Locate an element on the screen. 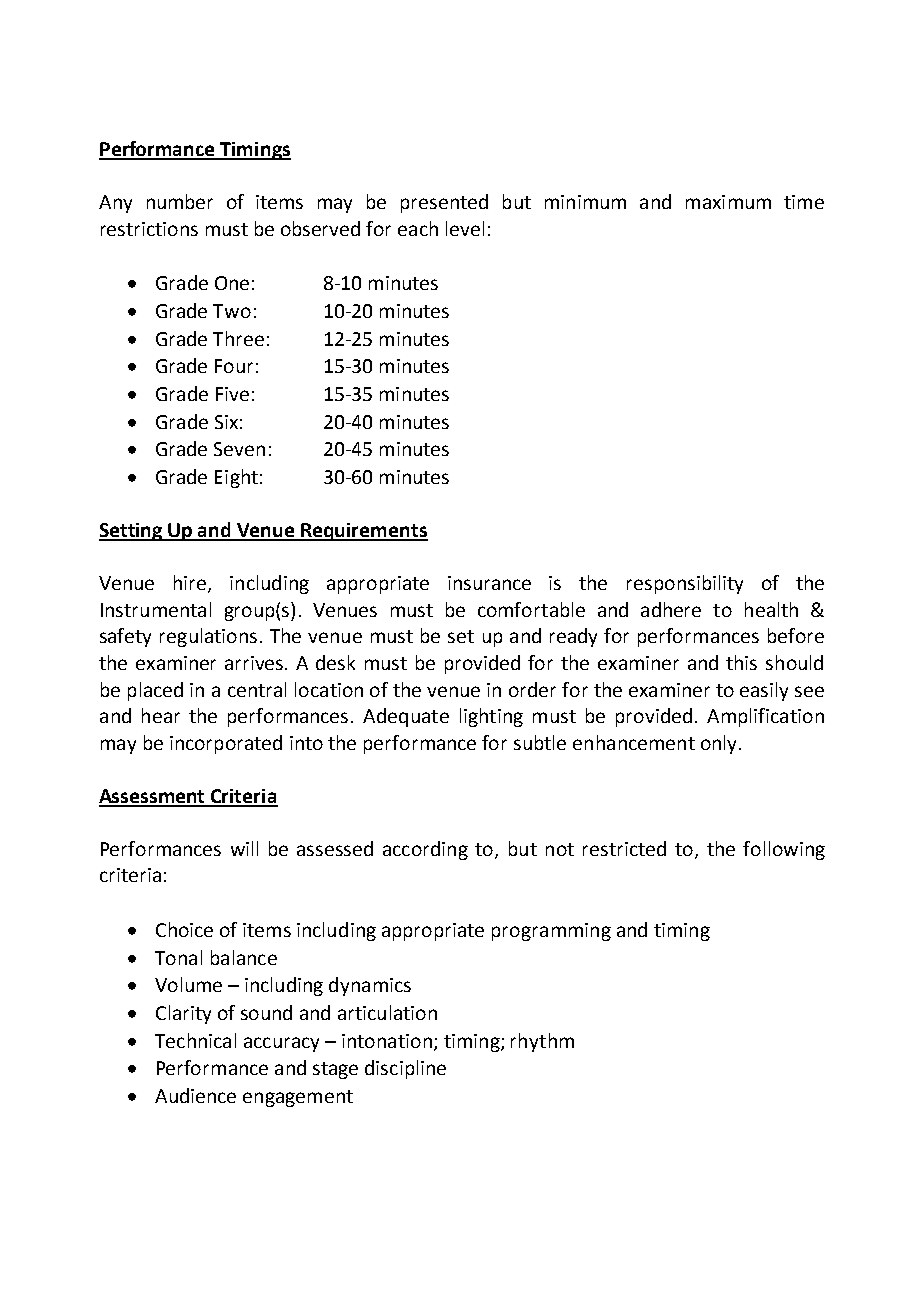 Image resolution: width=924 pixels, height=1308 pixels. maximum is located at coordinates (728, 202).
